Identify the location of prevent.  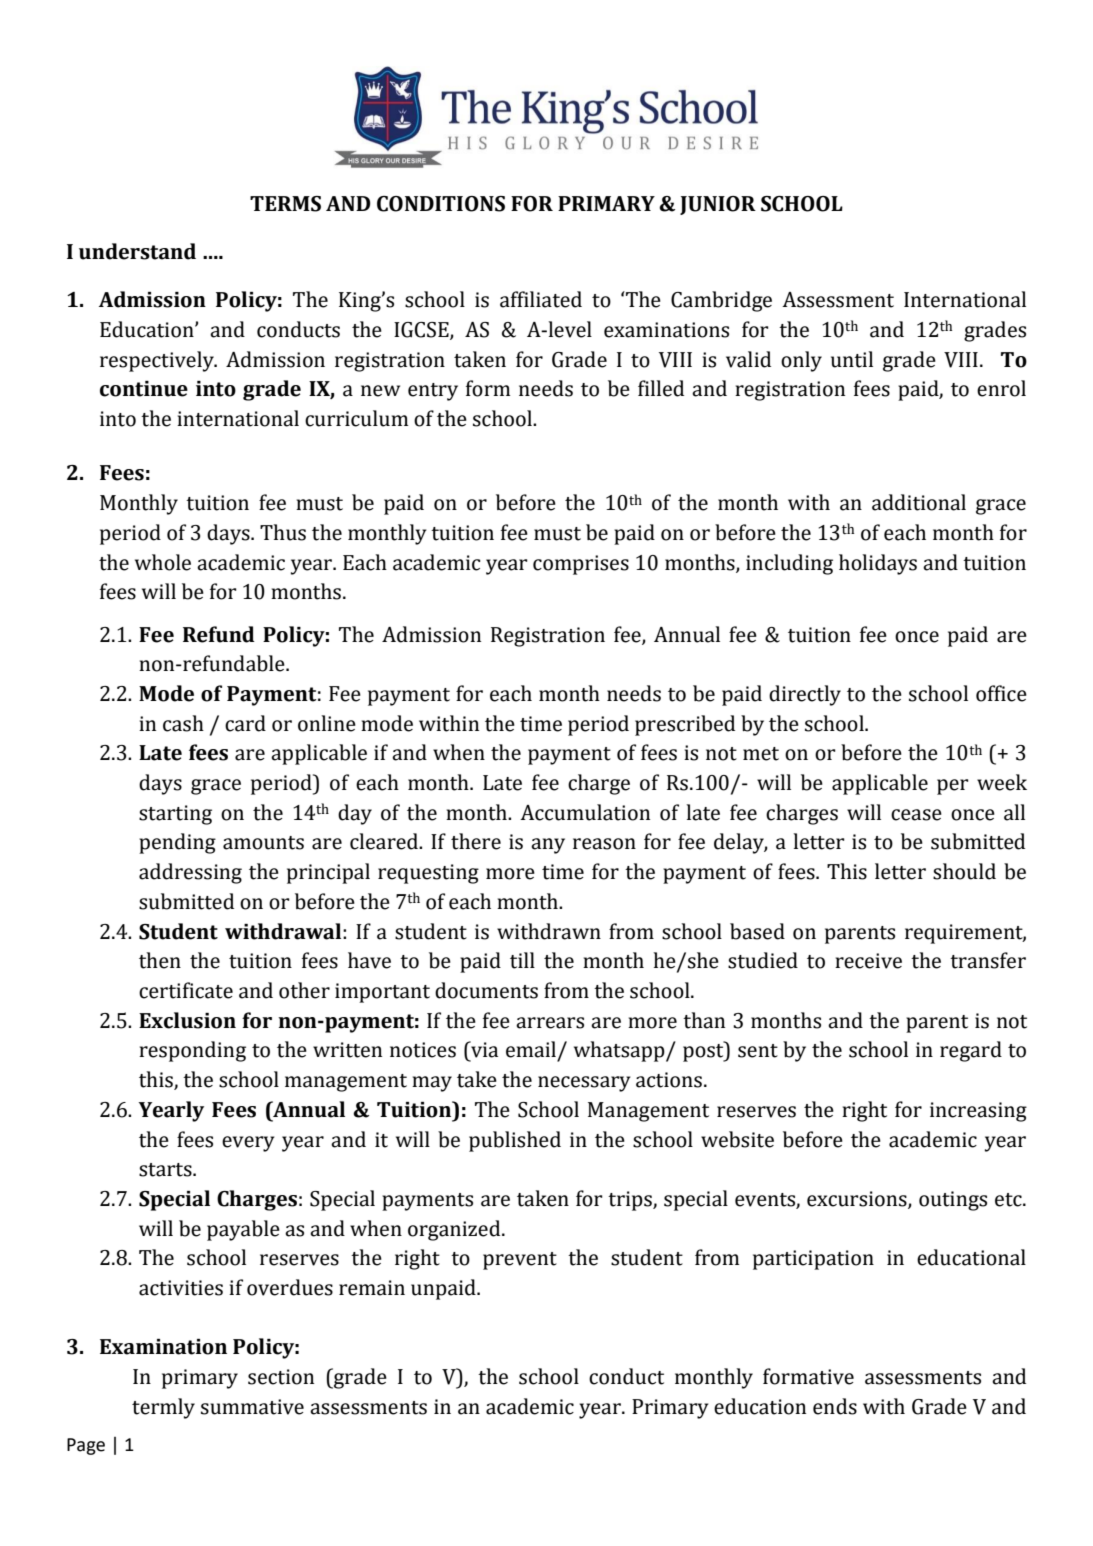
(520, 1261).
